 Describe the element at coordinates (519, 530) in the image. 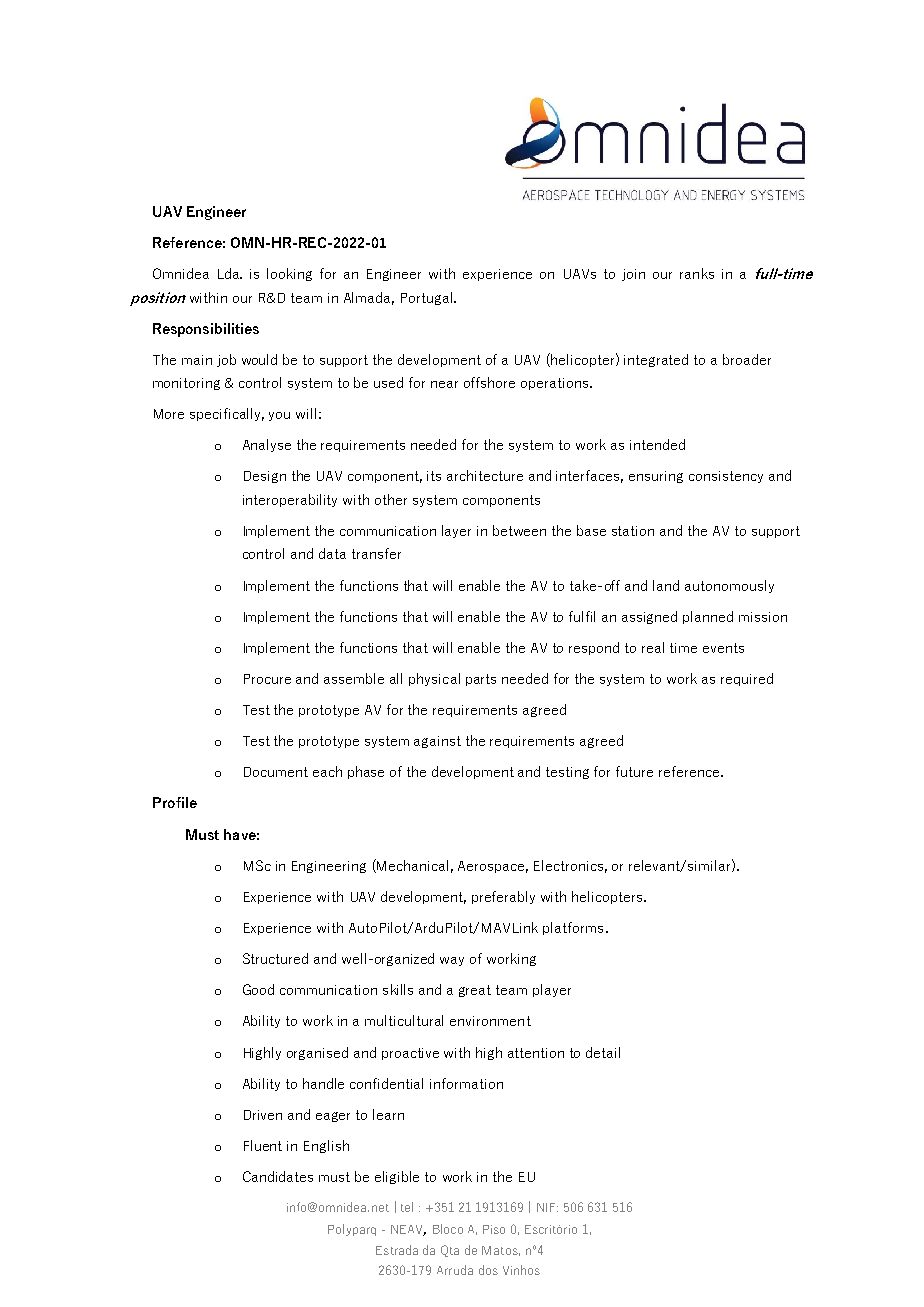

I see `between` at that location.
